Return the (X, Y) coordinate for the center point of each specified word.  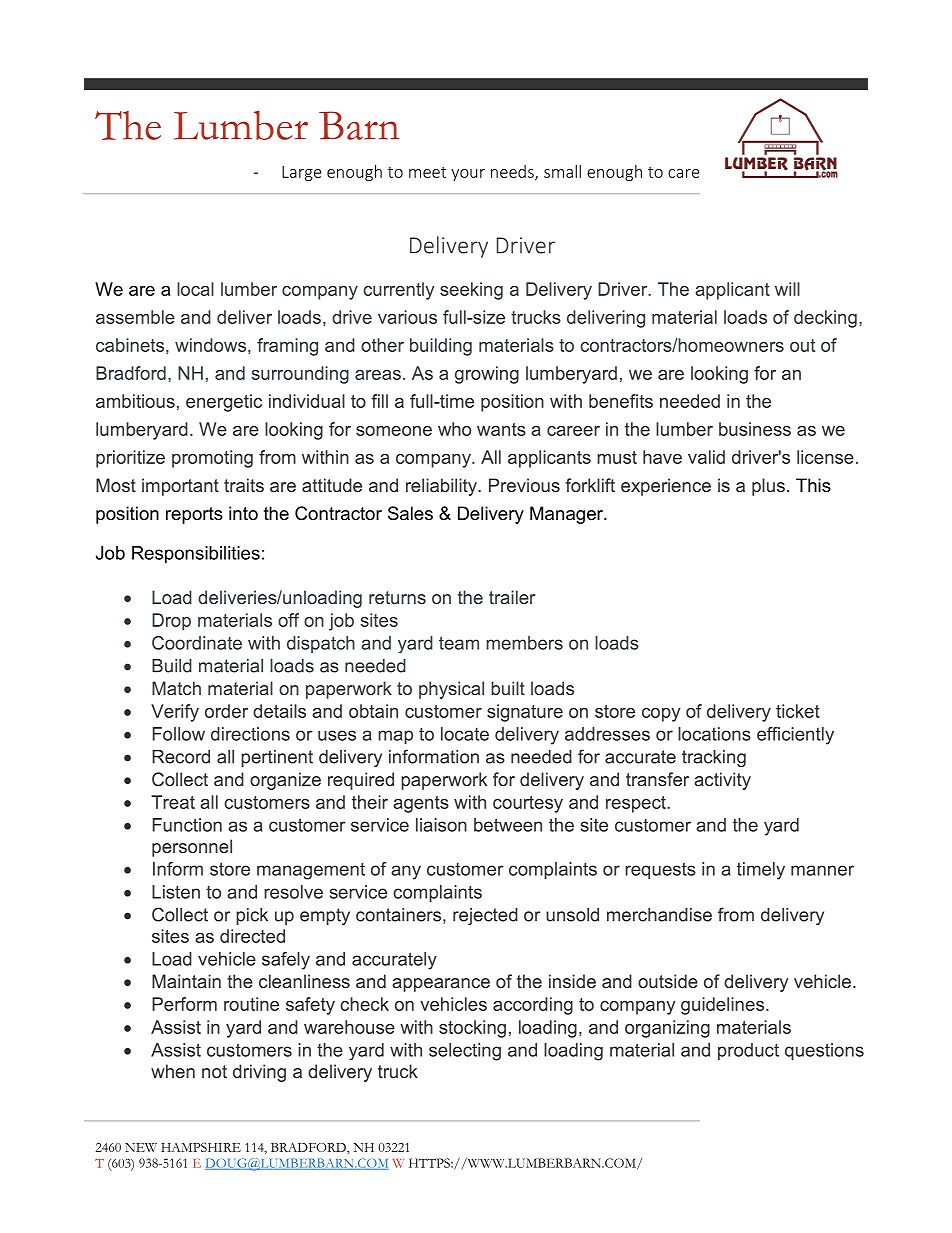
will (787, 289)
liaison (441, 825)
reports (194, 515)
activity (722, 781)
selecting (465, 1052)
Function (187, 825)
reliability (442, 487)
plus (768, 487)
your (468, 175)
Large (302, 173)
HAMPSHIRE (201, 1147)
